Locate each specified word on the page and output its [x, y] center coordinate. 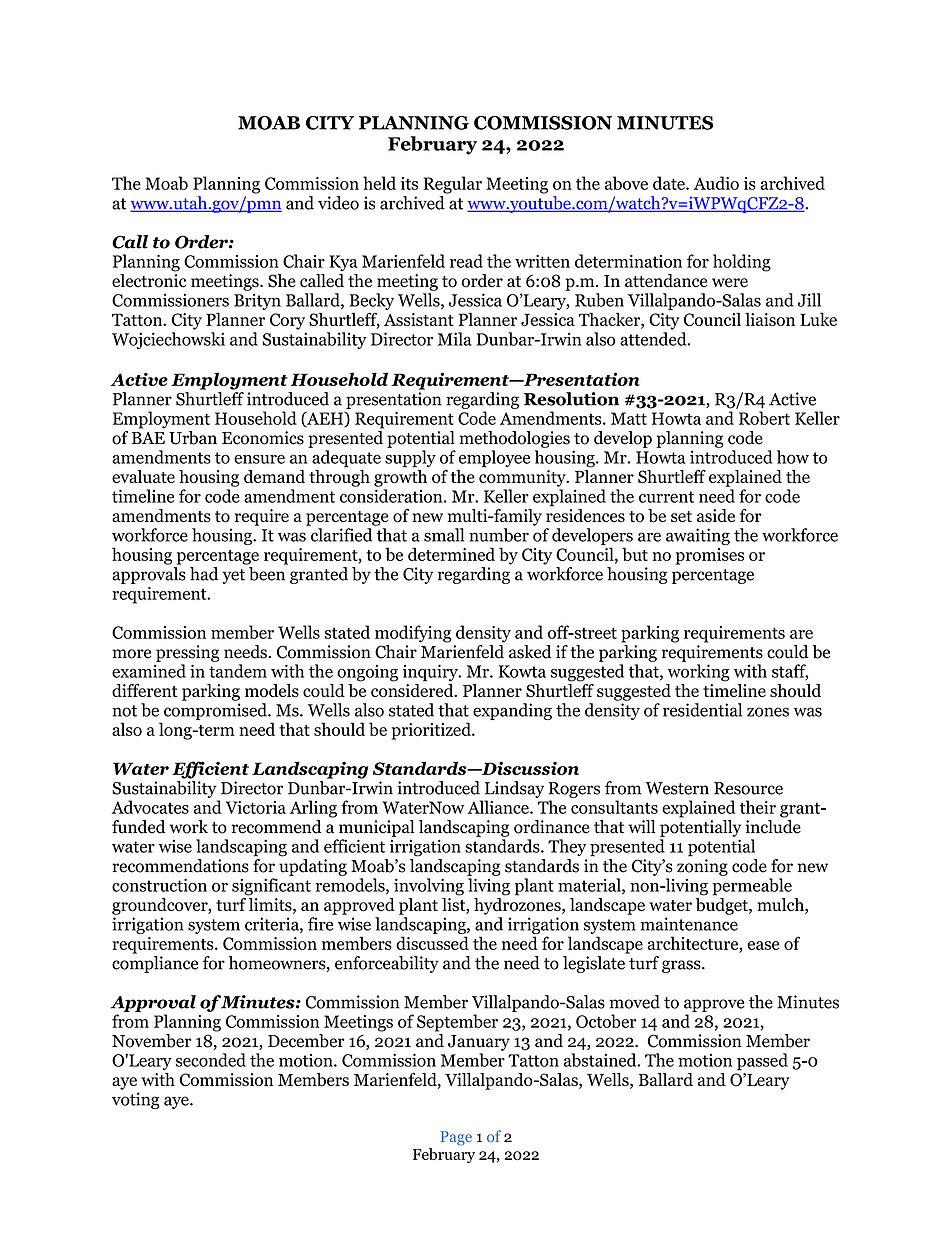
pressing [187, 653]
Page [456, 1138]
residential [702, 710]
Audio [716, 183]
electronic [149, 279]
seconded [211, 1060]
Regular [452, 185]
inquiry [431, 673]
